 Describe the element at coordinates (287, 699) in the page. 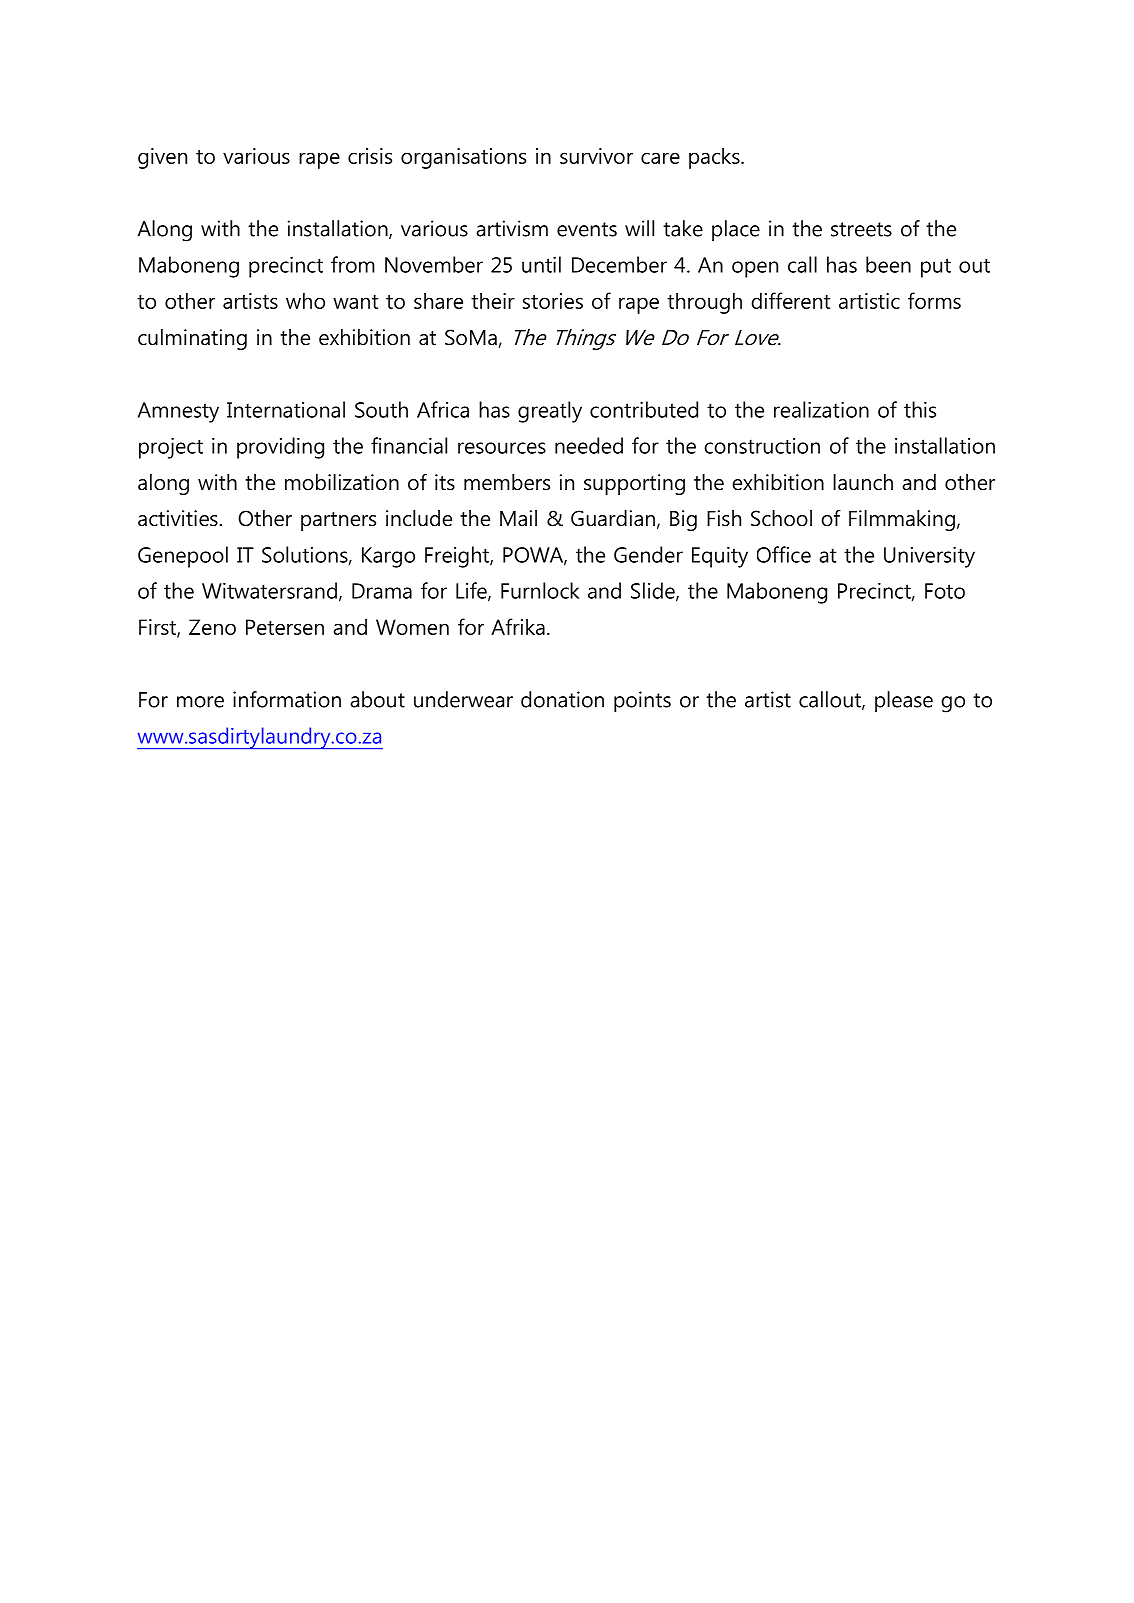

I see `information` at that location.
